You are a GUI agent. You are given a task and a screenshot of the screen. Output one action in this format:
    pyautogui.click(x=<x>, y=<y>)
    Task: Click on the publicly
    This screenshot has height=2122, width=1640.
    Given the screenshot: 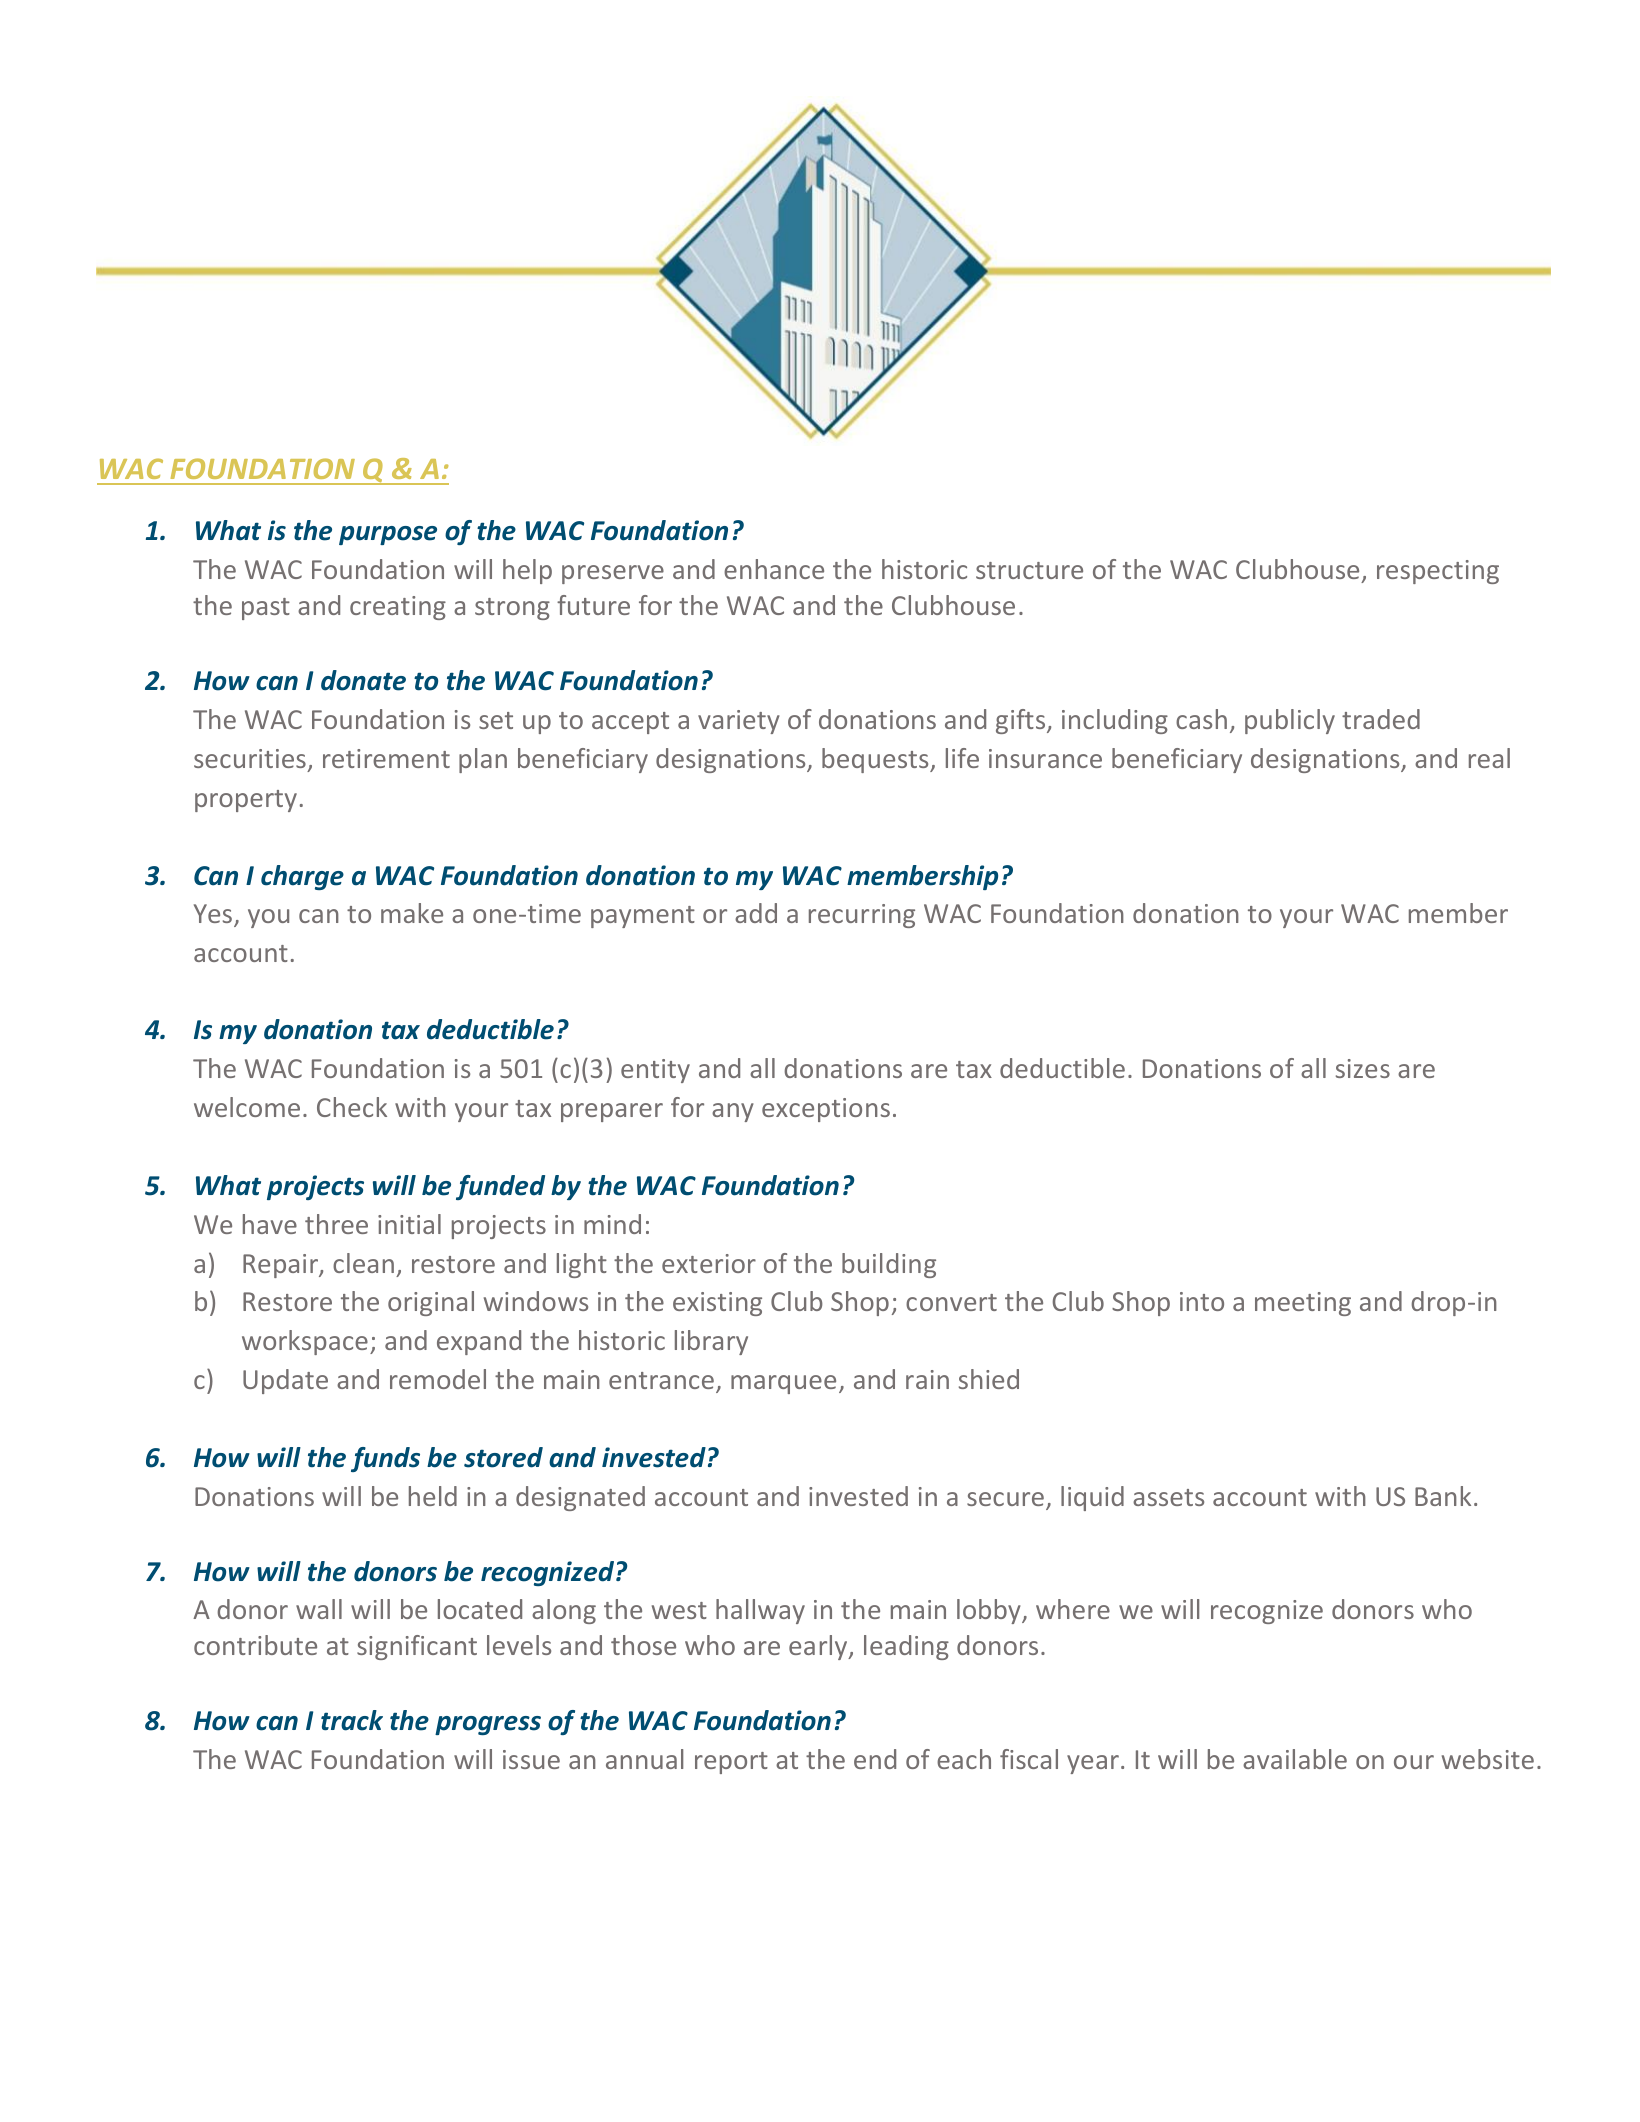 What is the action you would take?
    pyautogui.click(x=1290, y=721)
